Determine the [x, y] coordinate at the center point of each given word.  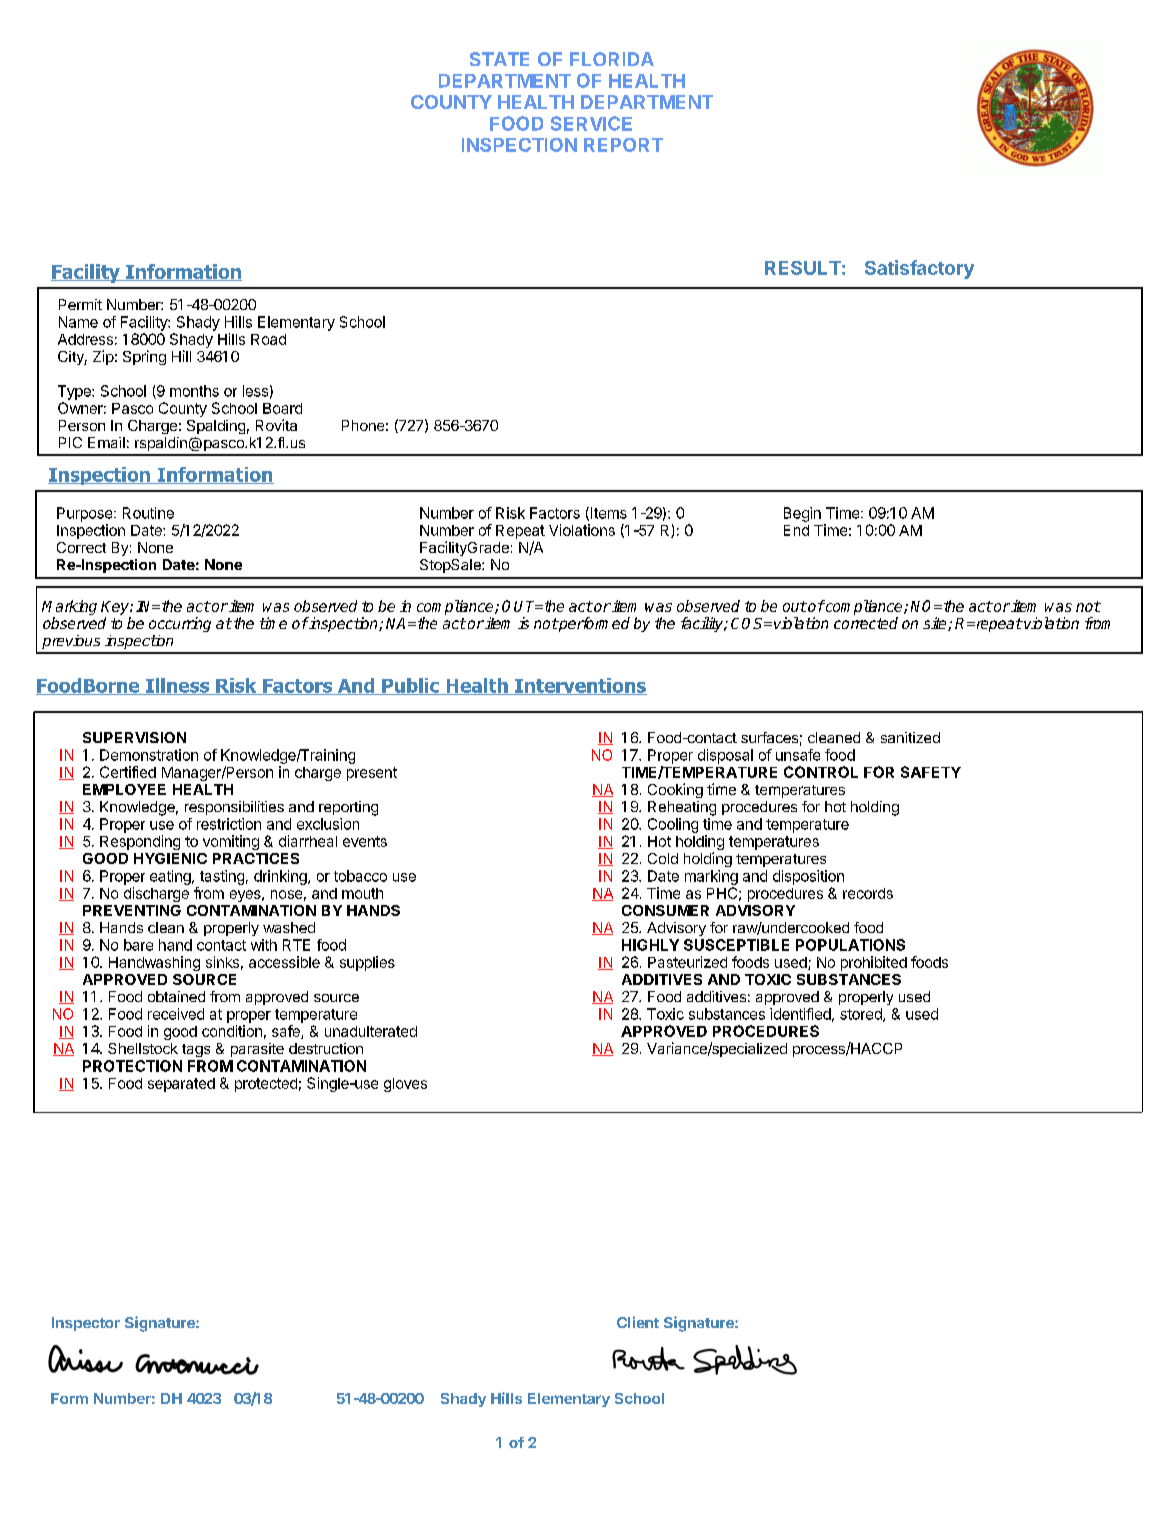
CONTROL [821, 772]
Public [411, 686]
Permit [80, 304]
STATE [499, 59]
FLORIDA [612, 59]
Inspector [86, 1324]
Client [638, 1322]
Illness [178, 686]
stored [862, 1015]
